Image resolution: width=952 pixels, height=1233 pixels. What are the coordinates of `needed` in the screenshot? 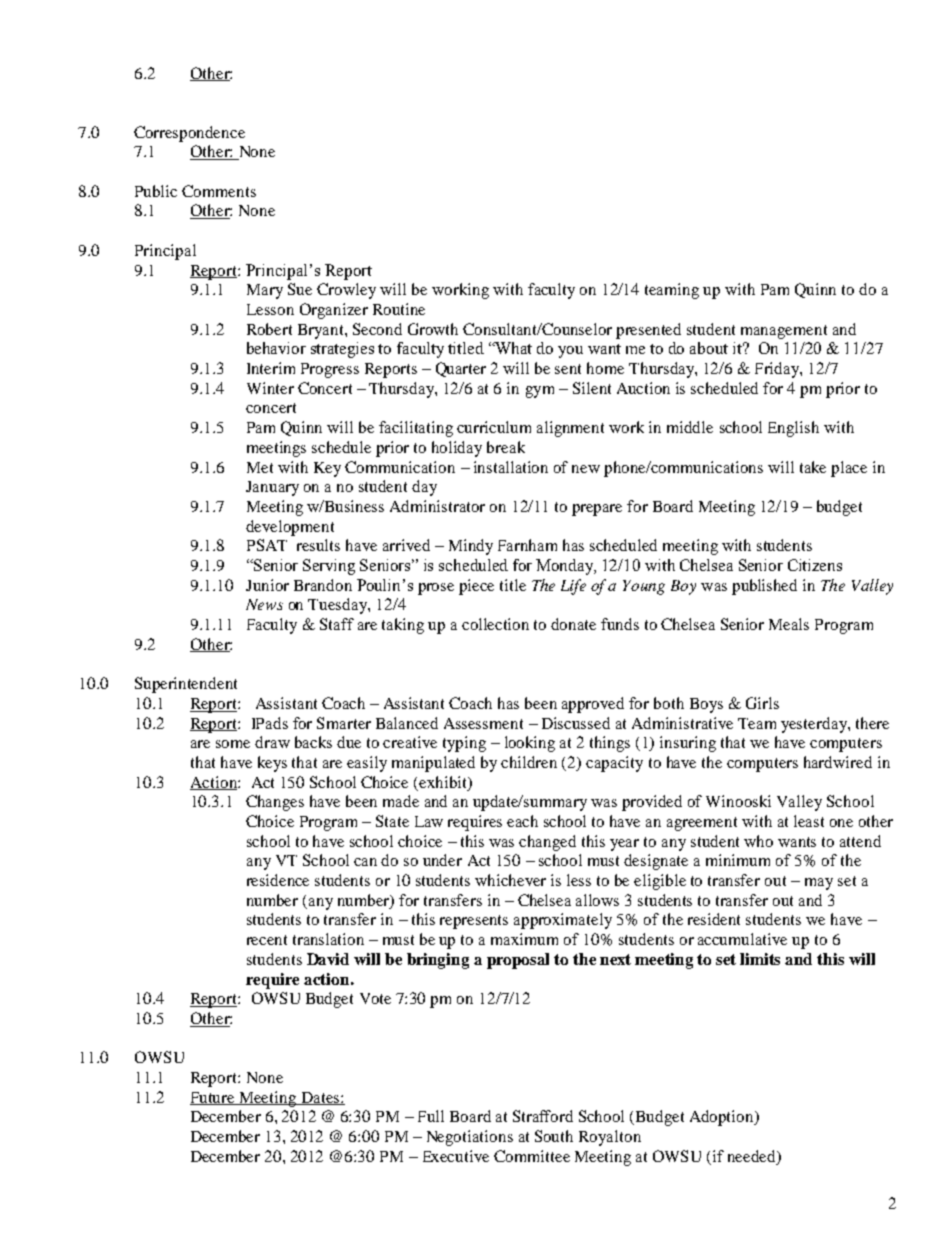 It's located at (753, 1156).
